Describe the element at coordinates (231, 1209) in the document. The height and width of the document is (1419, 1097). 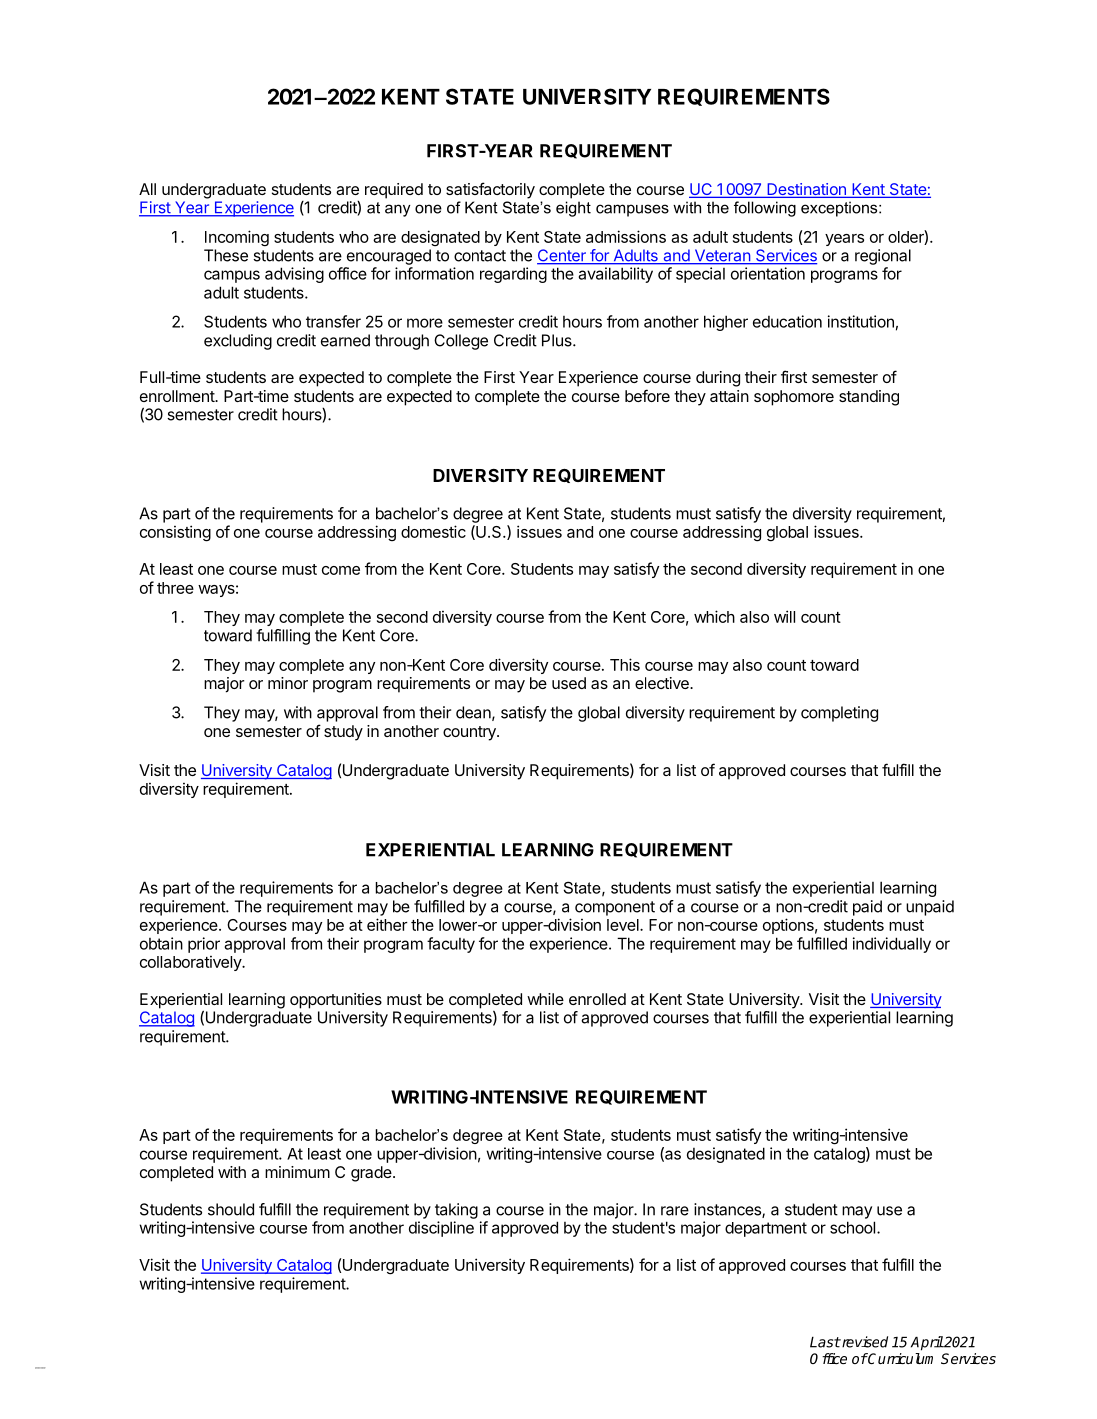
I see `should` at that location.
